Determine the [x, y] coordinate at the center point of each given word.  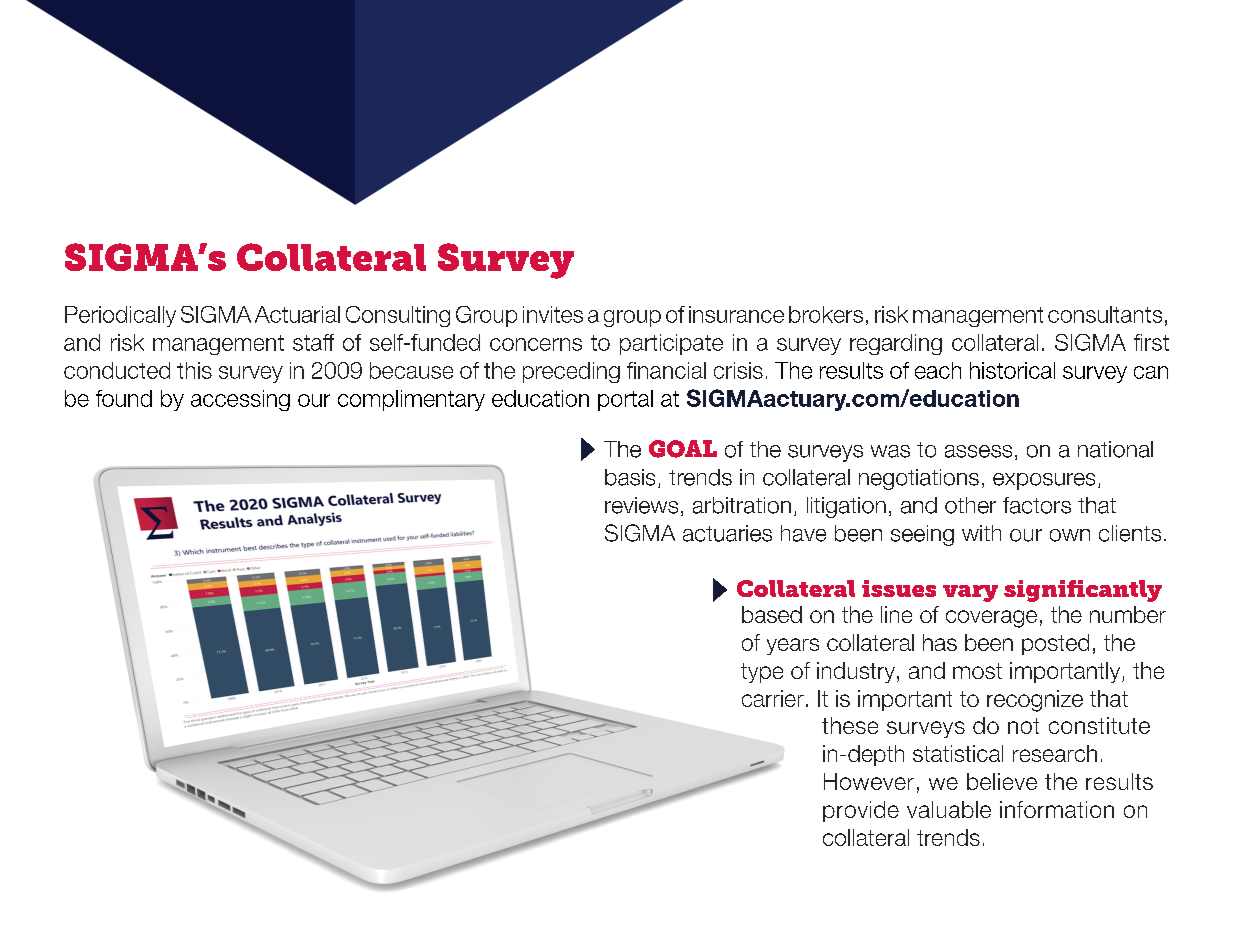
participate [671, 344]
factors [1037, 505]
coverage [991, 619]
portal [625, 400]
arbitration [742, 505]
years [793, 646]
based [772, 614]
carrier [773, 698]
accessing [240, 400]
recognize [1035, 701]
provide [861, 811]
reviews [641, 505]
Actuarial [297, 314]
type [762, 673]
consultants [1105, 314]
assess [978, 451]
